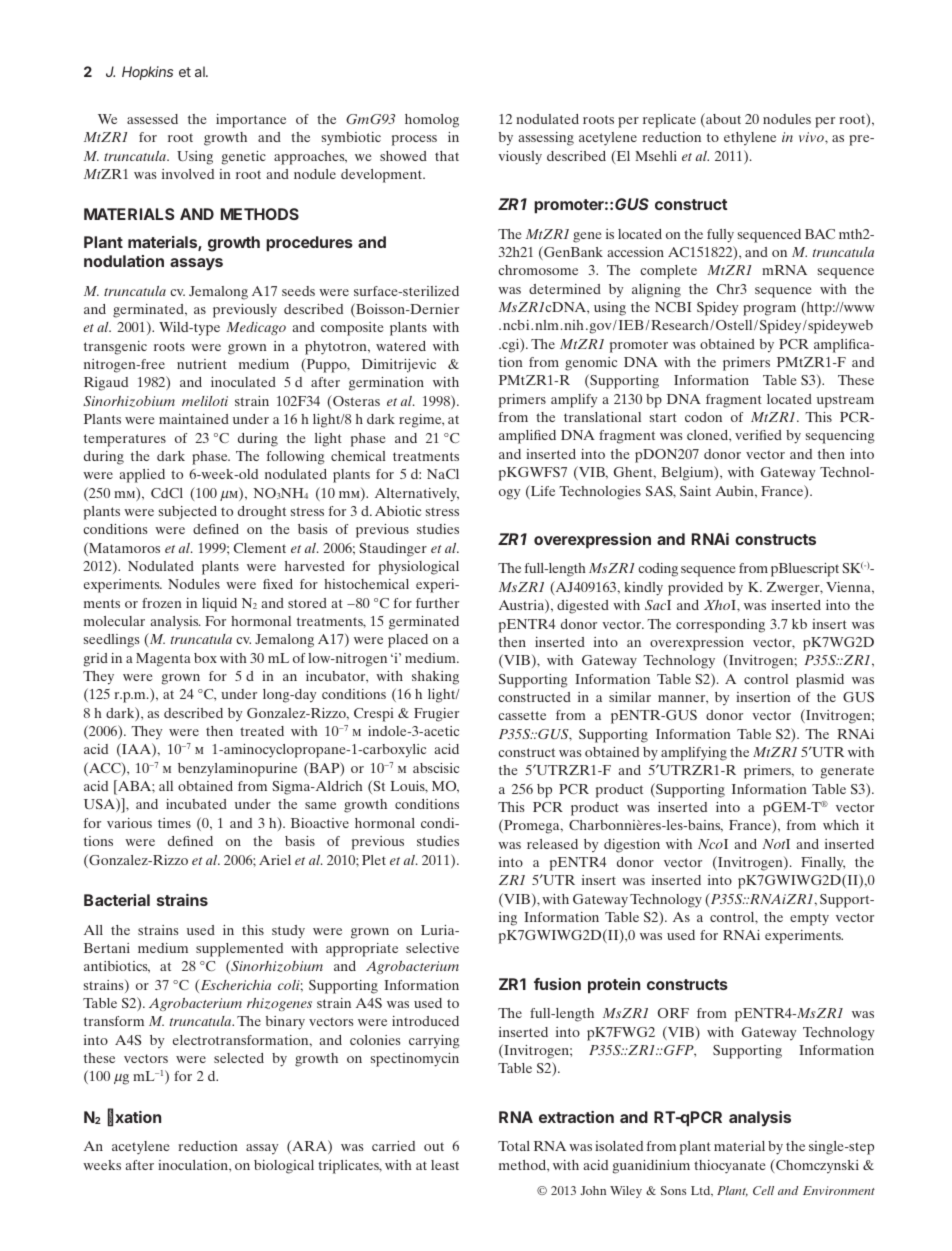 The height and width of the document is (1251, 952). I want to click on Magenta, so click(163, 660).
